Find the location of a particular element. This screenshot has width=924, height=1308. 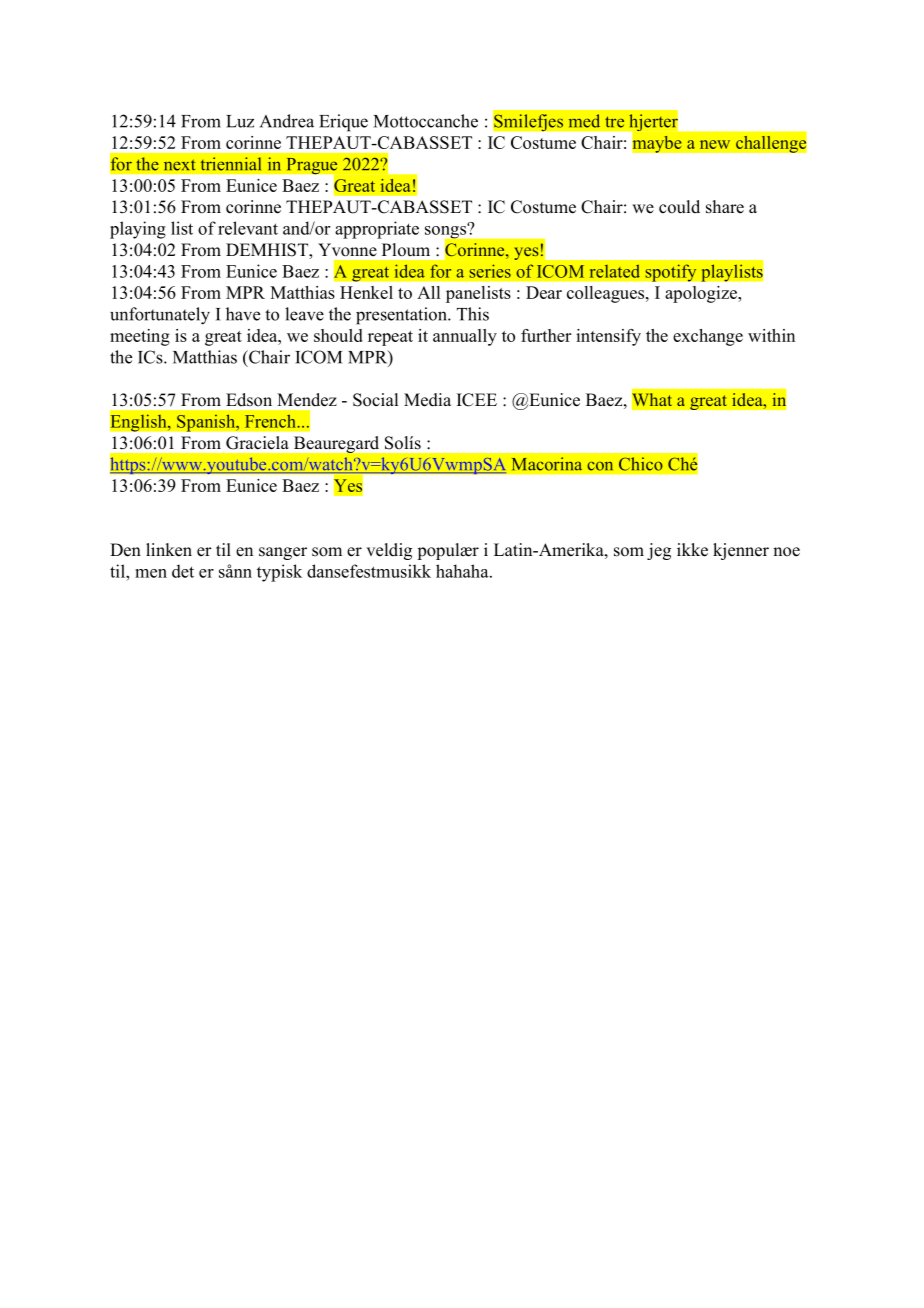

tre is located at coordinates (614, 122).
